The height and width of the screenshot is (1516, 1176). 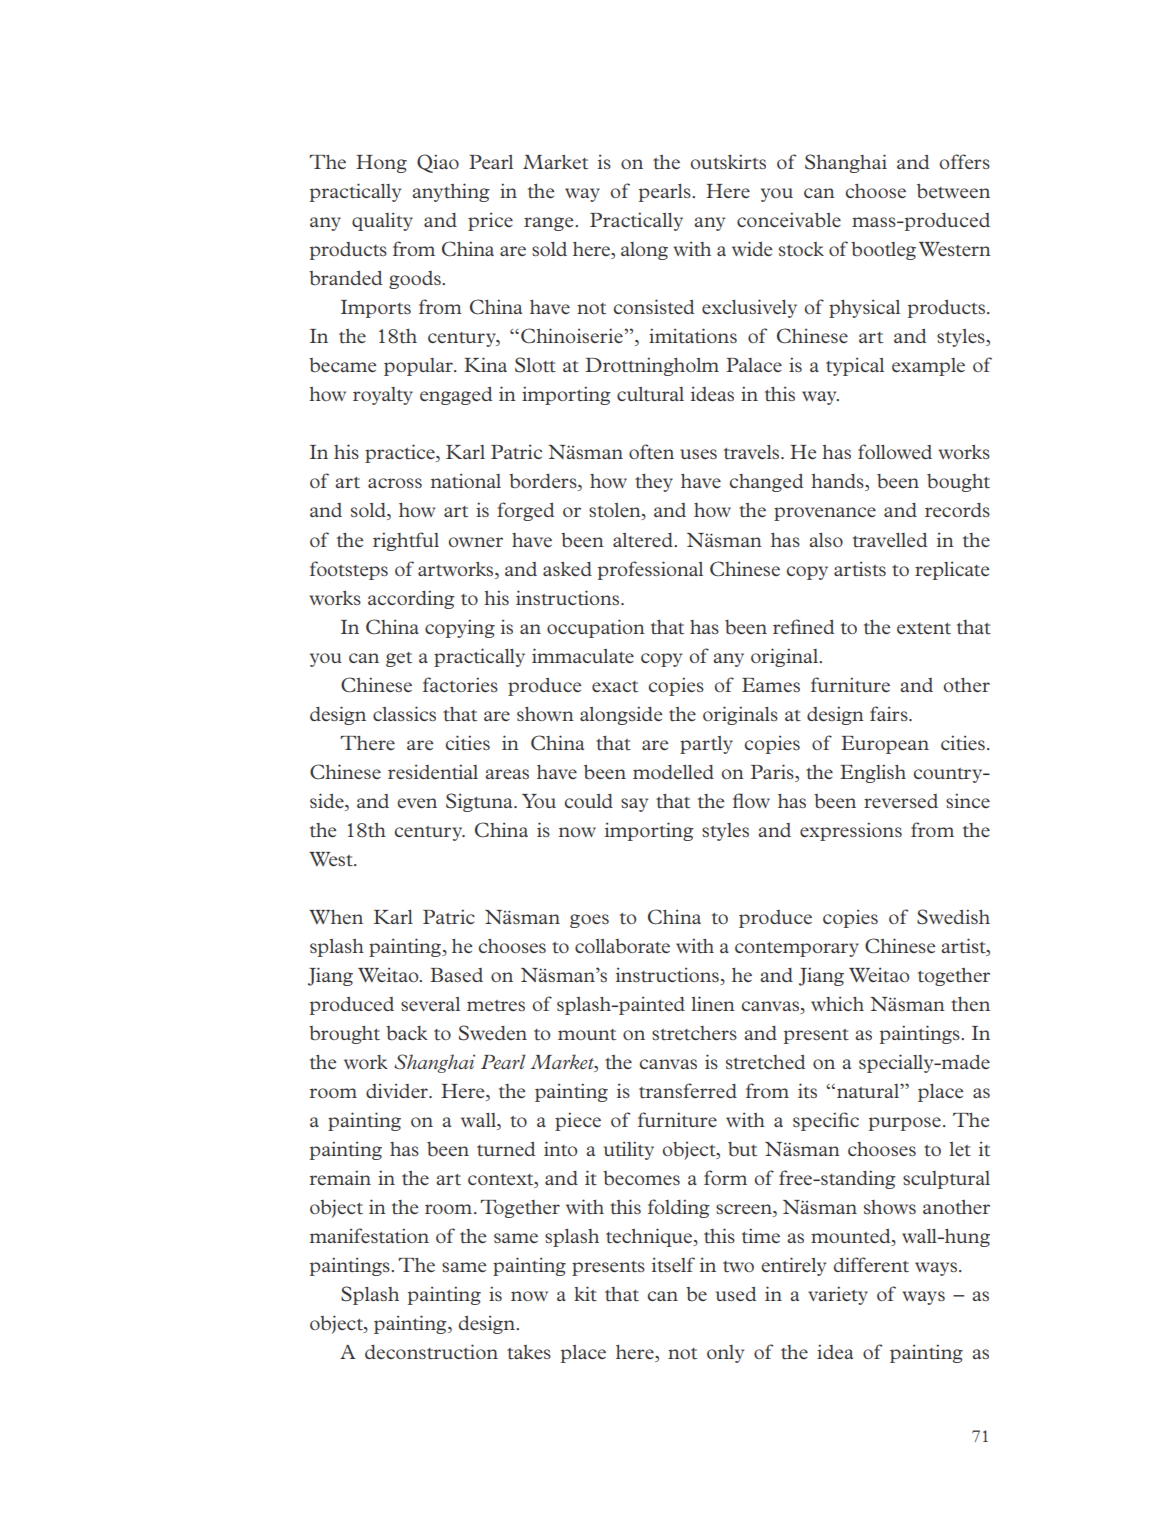 I want to click on quality, so click(x=382, y=221).
